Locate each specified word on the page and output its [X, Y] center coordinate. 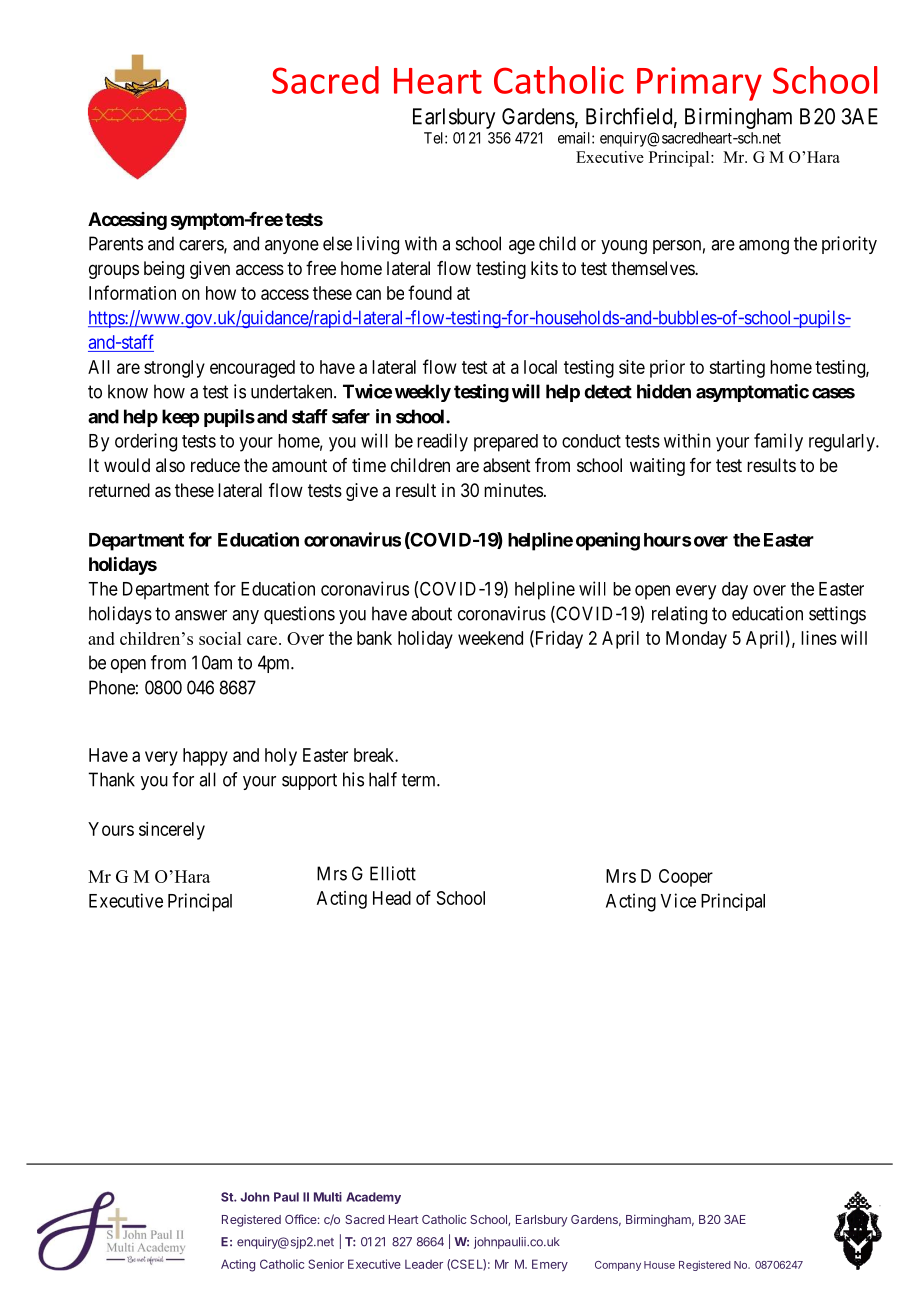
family [778, 442]
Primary [699, 84]
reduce [215, 465]
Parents [116, 243]
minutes [513, 490]
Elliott [393, 873]
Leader [424, 1264]
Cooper [686, 878]
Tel [435, 138]
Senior [326, 1264]
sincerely [172, 831]
